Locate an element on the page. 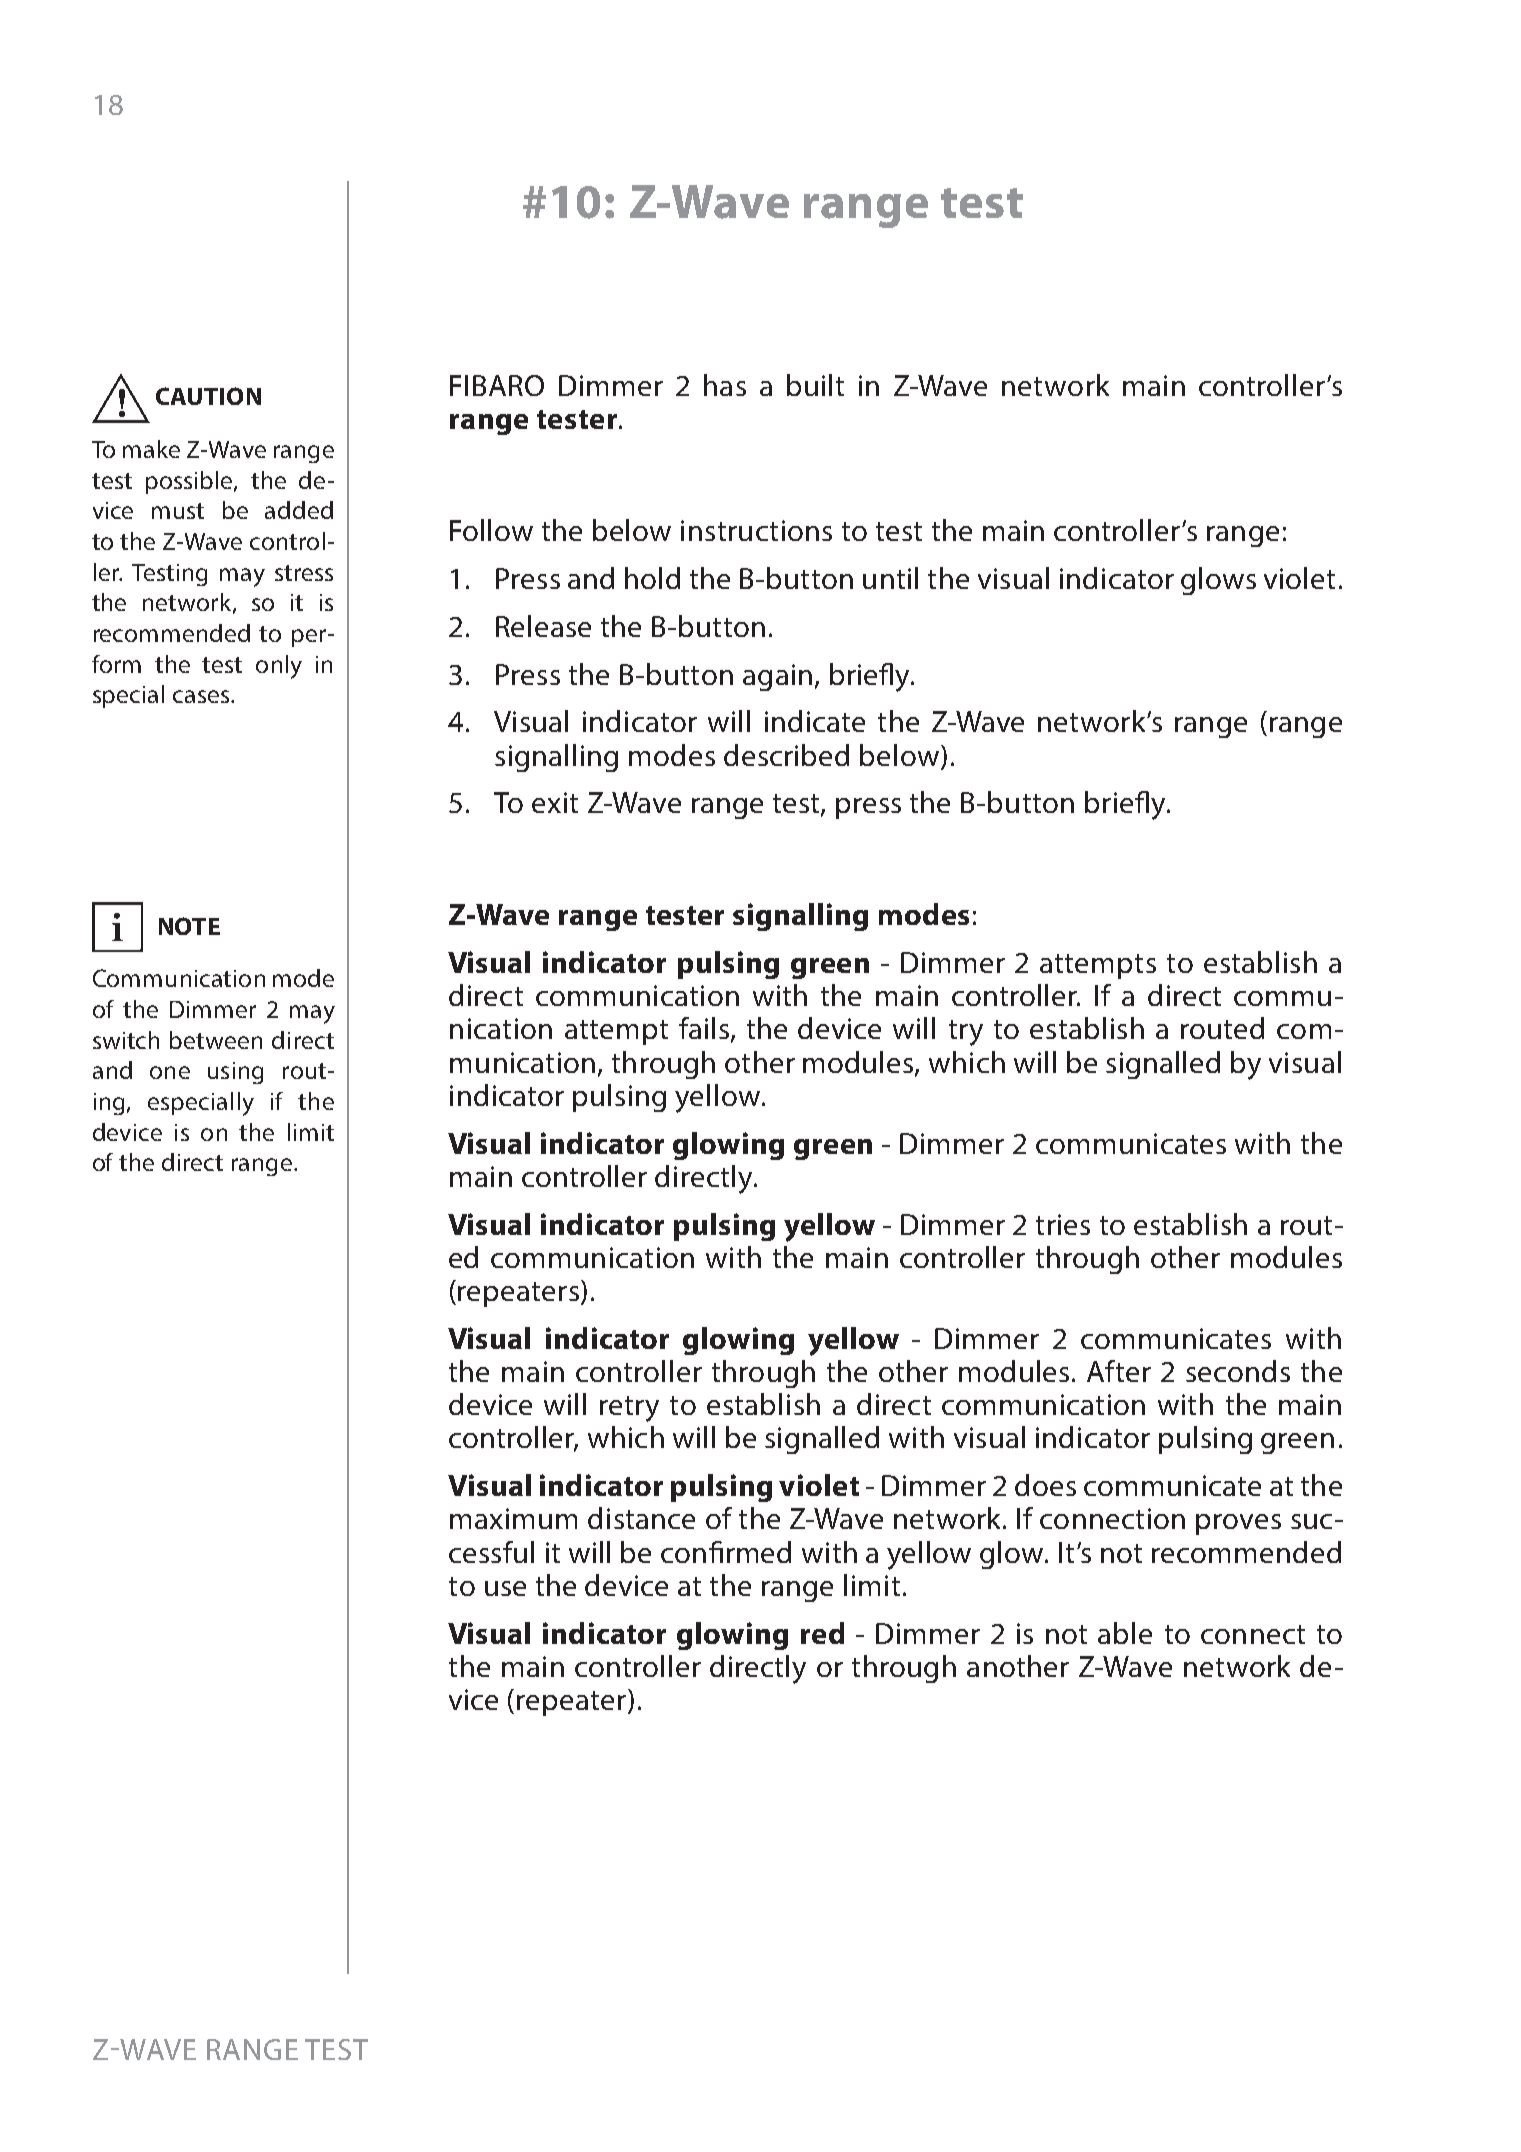 The height and width of the page is (2152, 1521). exit is located at coordinates (555, 802).
